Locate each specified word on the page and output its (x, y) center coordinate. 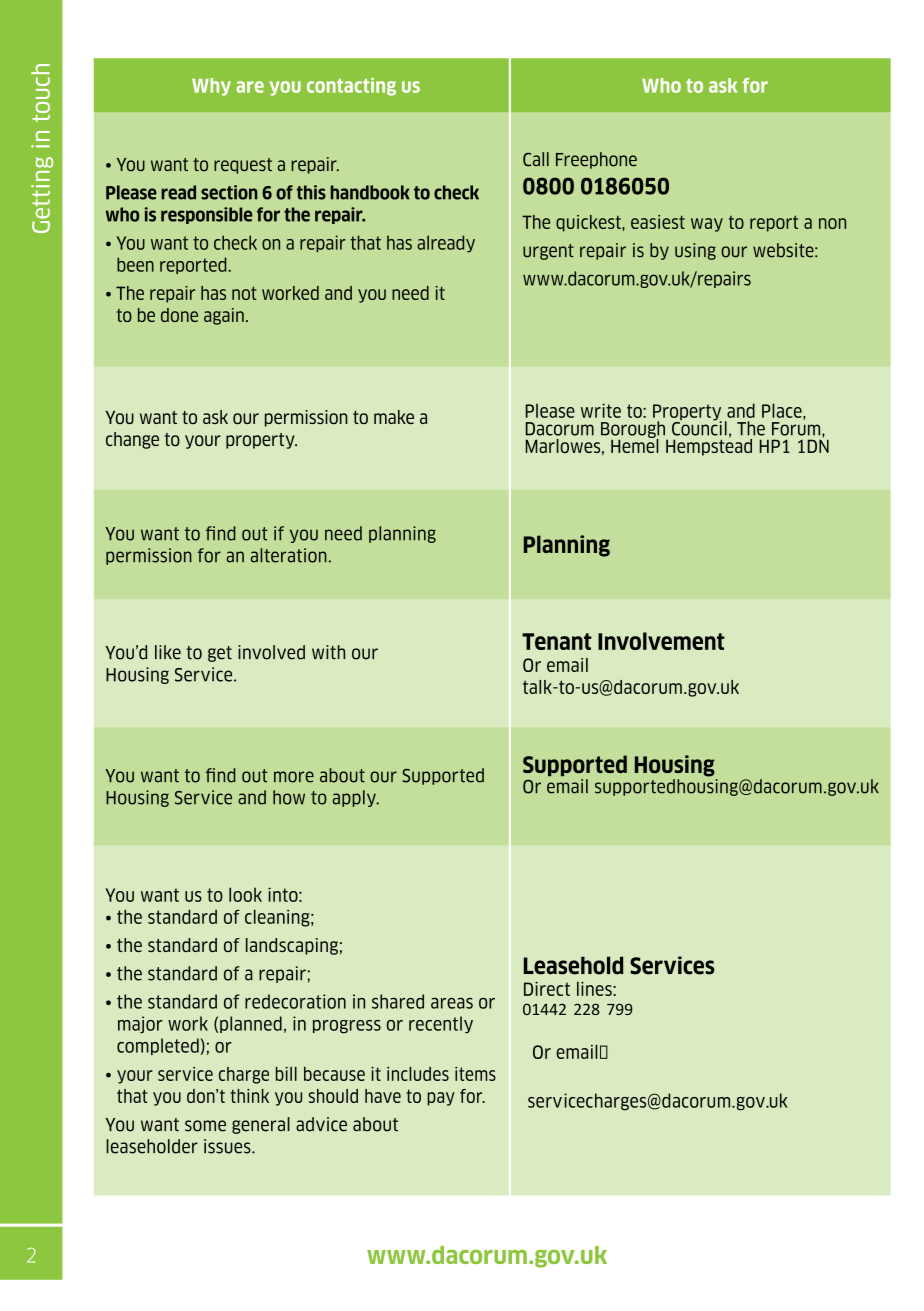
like (168, 652)
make (394, 417)
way (707, 225)
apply (355, 798)
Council (699, 427)
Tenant (556, 641)
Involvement (661, 641)
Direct (547, 989)
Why (211, 87)
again (224, 316)
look (245, 894)
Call (536, 159)
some (205, 1126)
